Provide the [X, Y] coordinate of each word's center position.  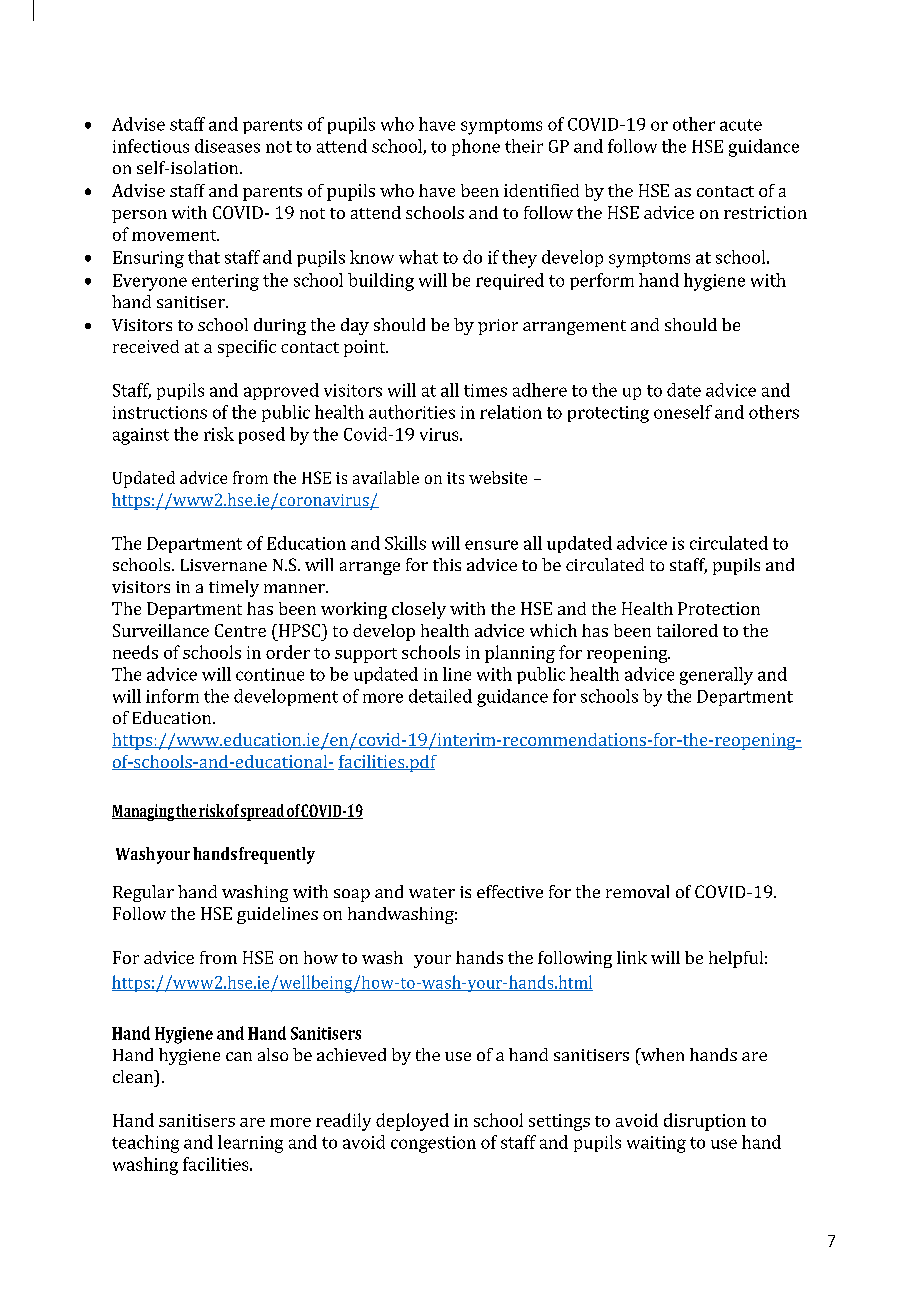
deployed [412, 1122]
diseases [227, 146]
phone [476, 147]
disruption [705, 1122]
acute [741, 125]
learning [250, 1144]
